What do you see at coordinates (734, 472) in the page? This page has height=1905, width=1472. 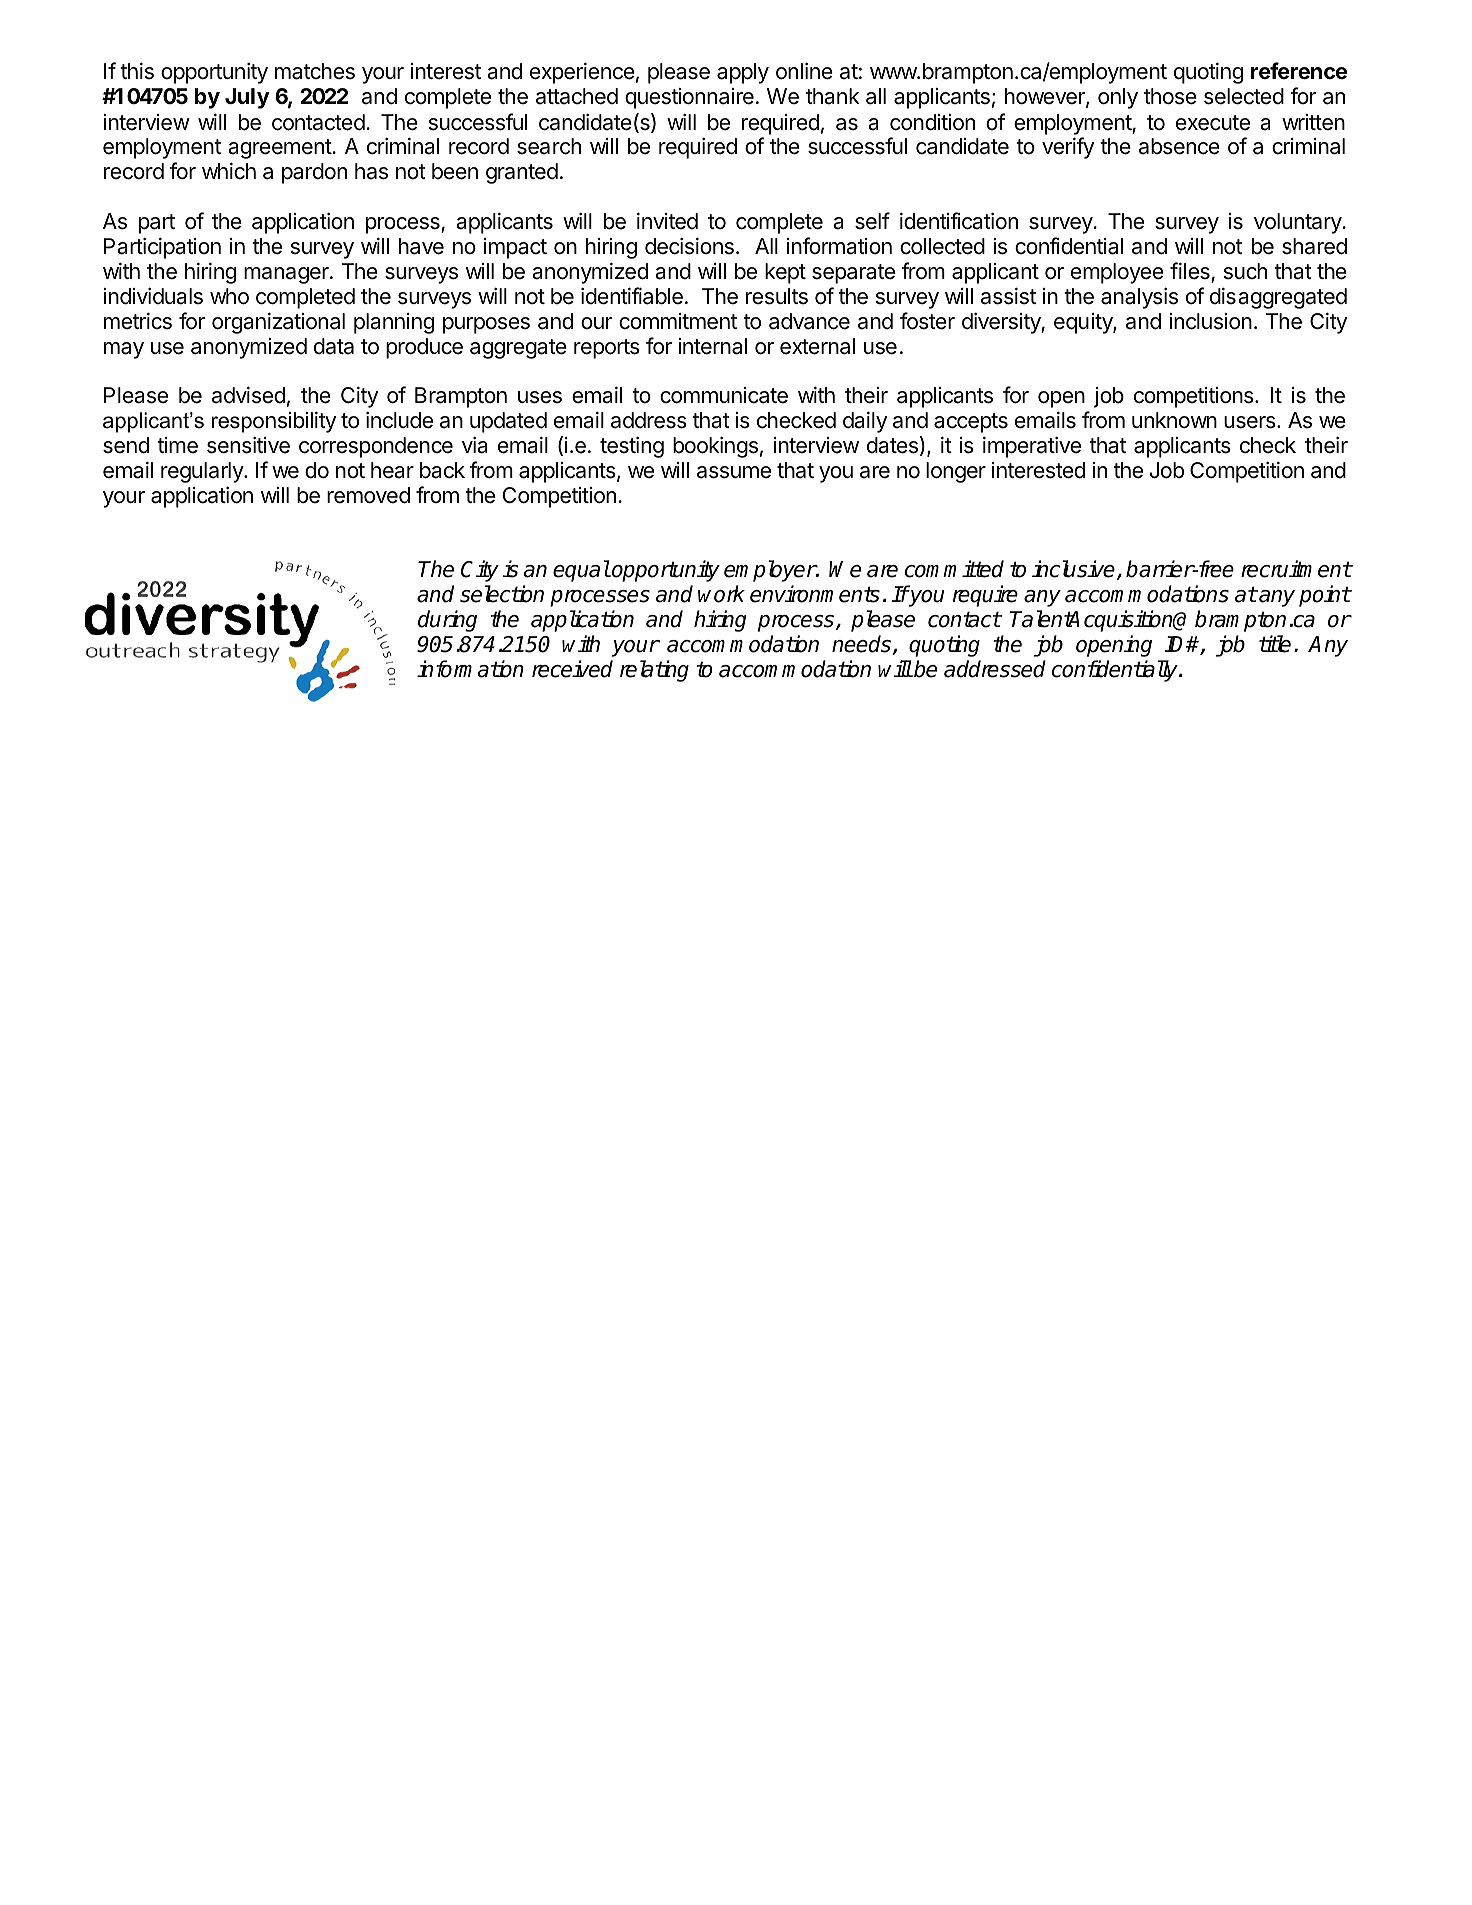 I see `assume` at bounding box center [734, 472].
